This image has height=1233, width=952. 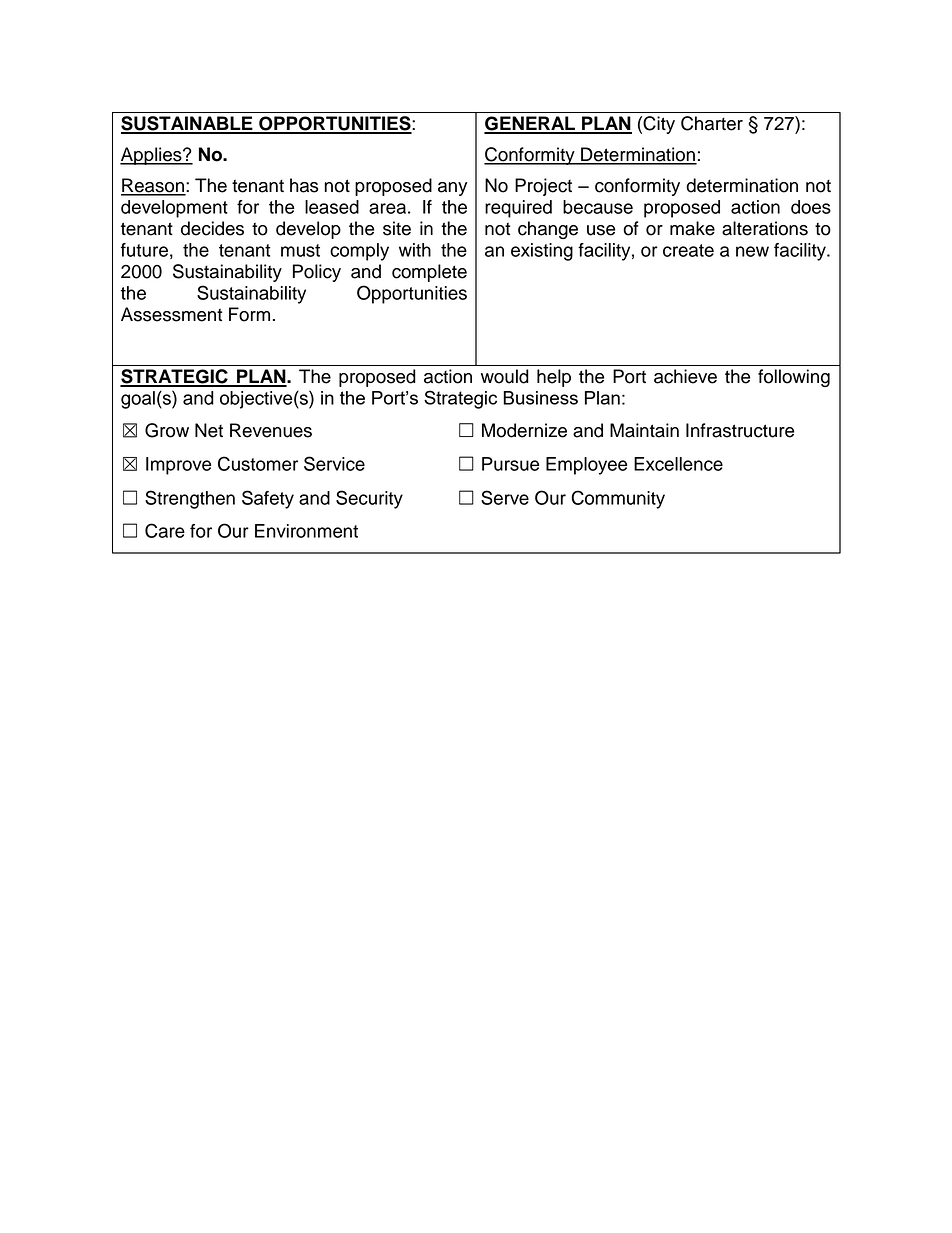 I want to click on has, so click(x=304, y=185).
